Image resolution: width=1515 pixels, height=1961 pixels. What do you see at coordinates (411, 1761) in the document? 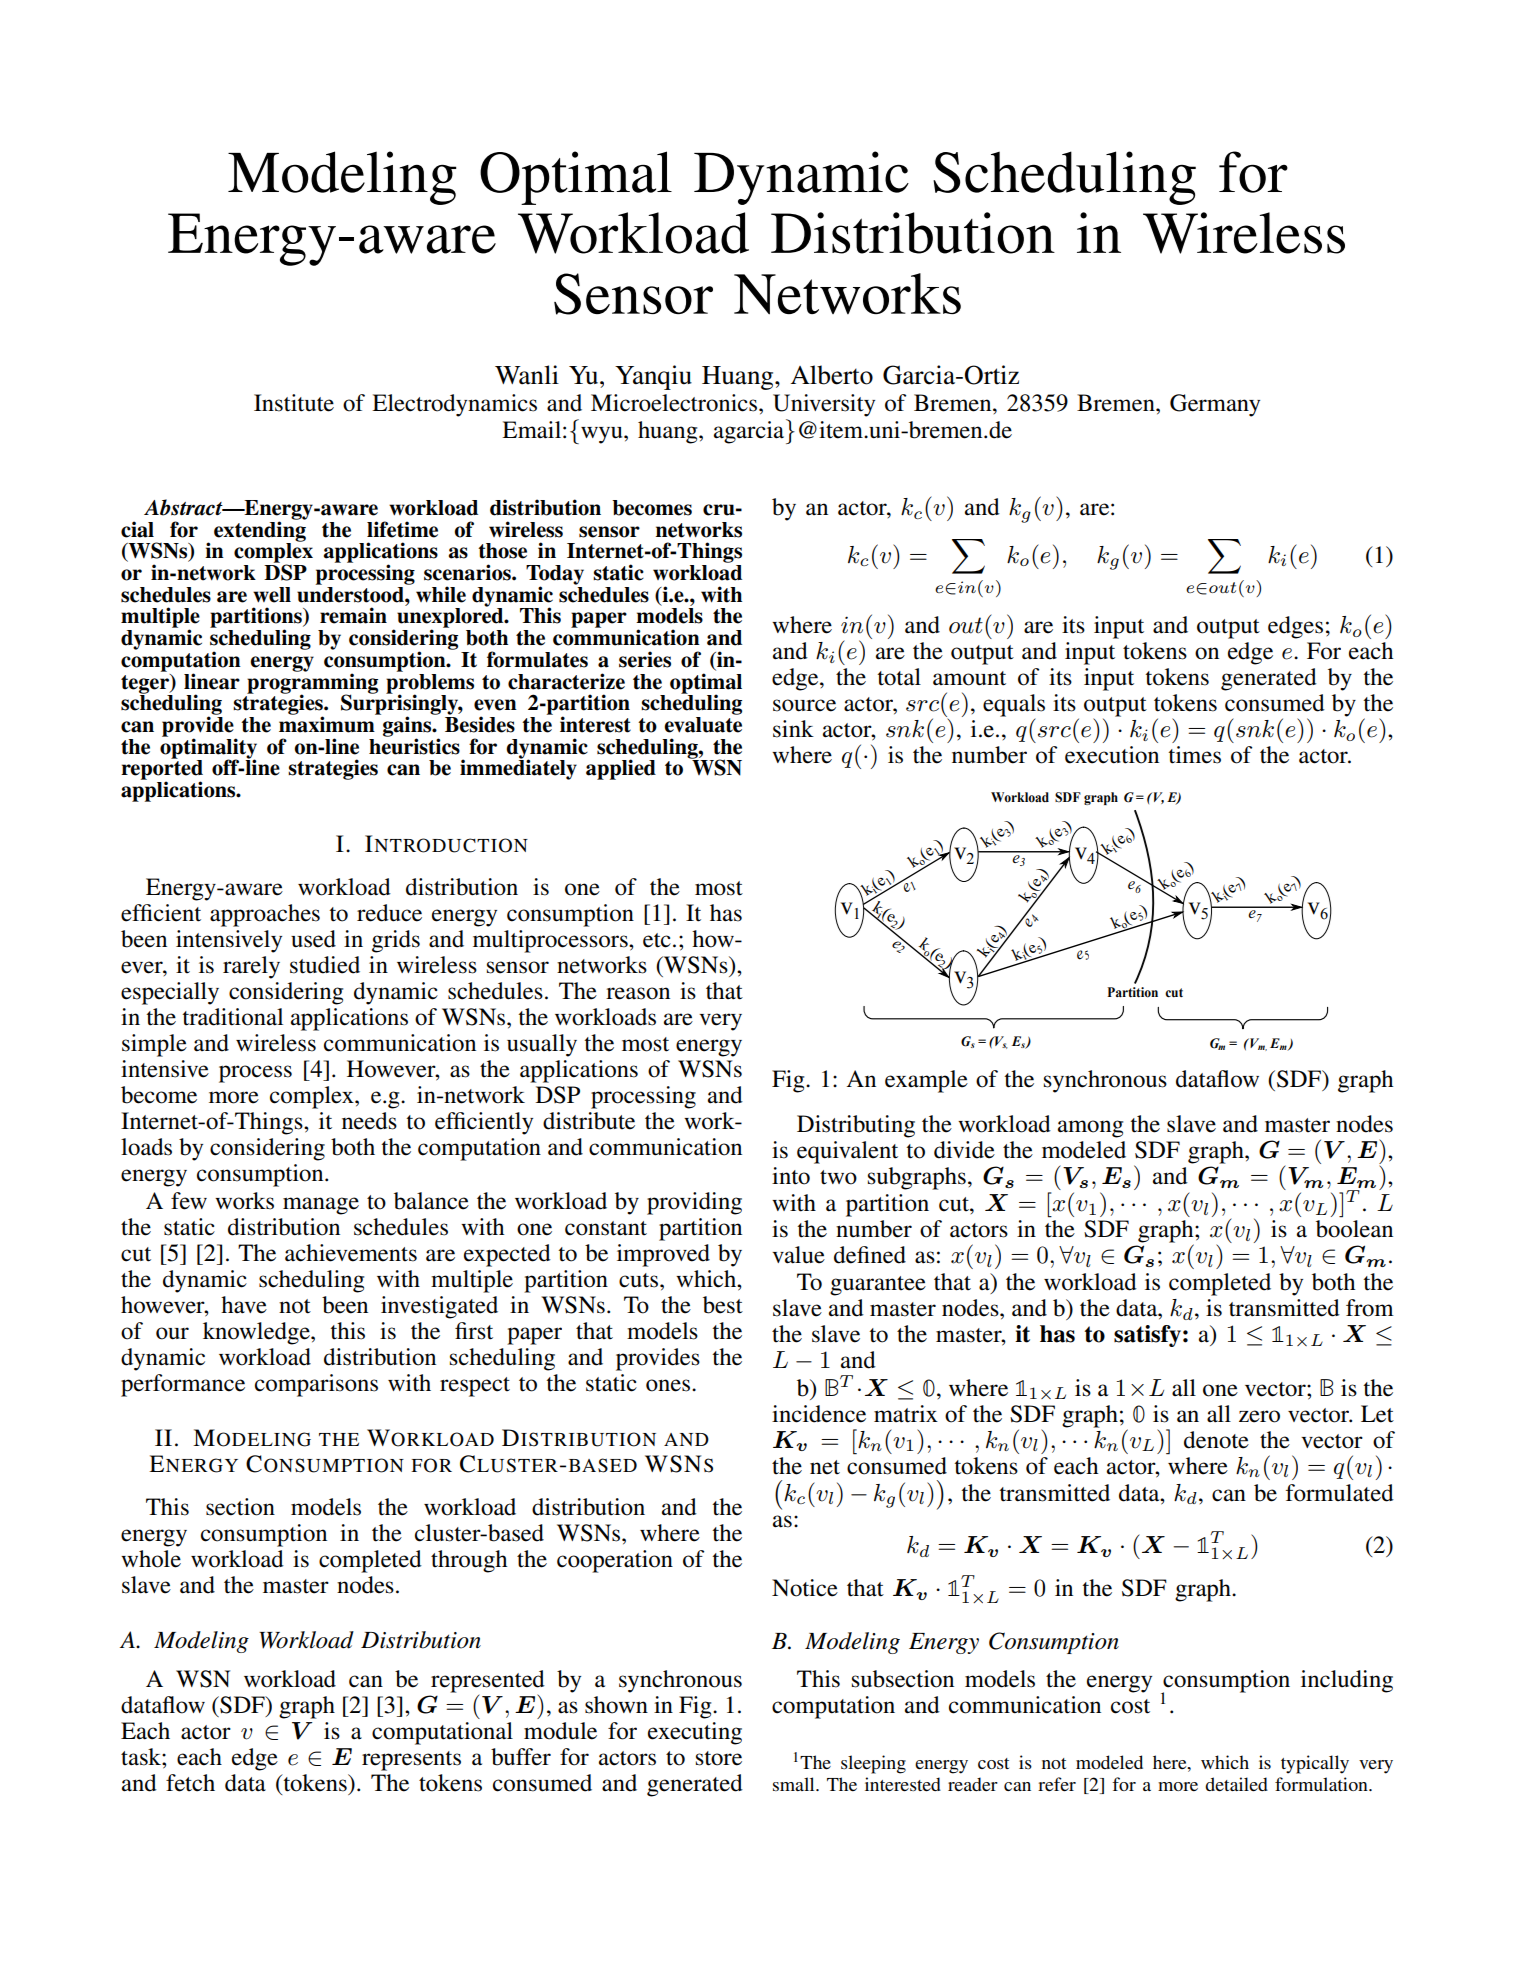
I see `represents` at bounding box center [411, 1761].
